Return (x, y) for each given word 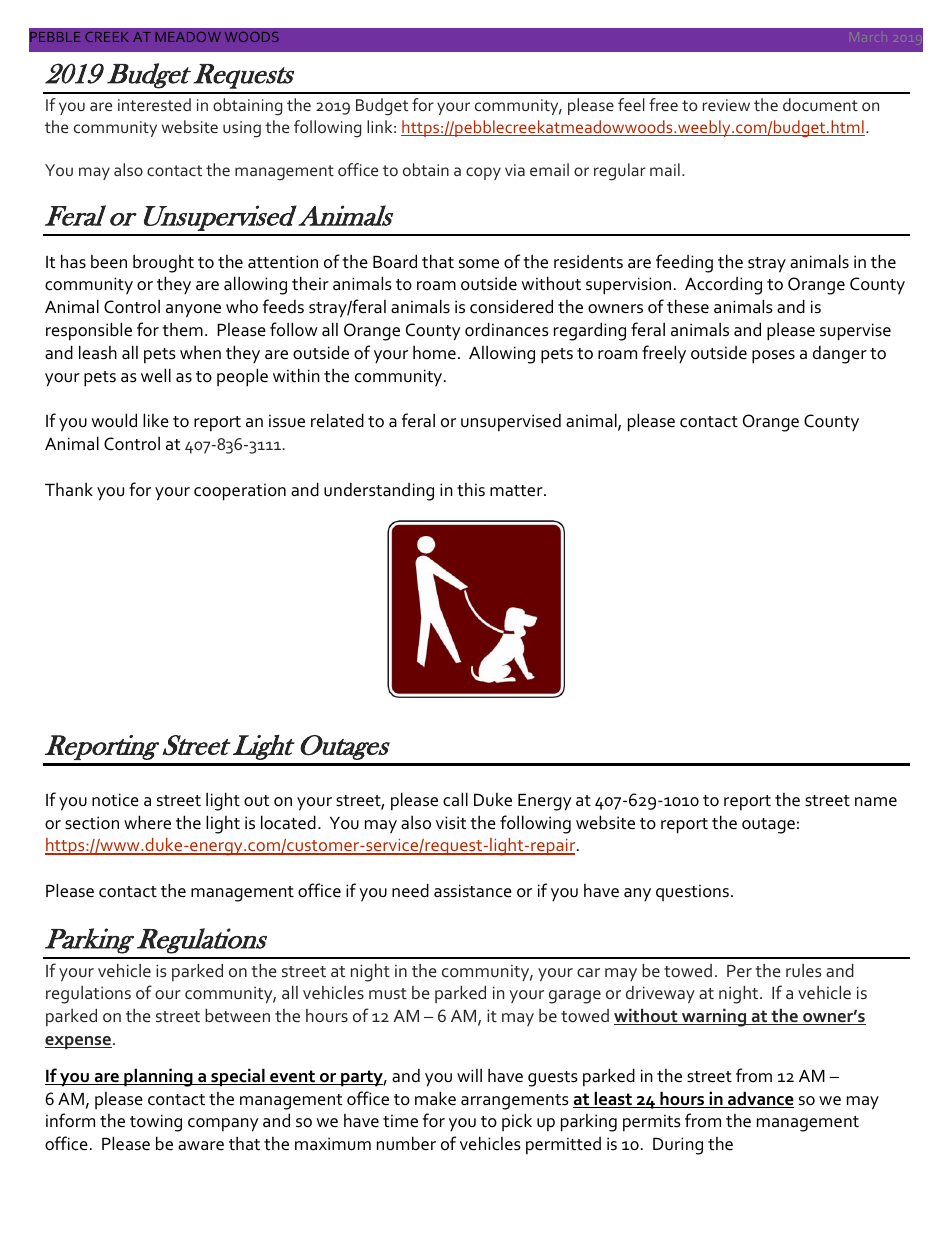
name (876, 802)
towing (156, 1123)
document (820, 104)
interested (154, 104)
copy (483, 173)
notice (115, 800)
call (455, 799)
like (156, 420)
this (471, 490)
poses (773, 357)
